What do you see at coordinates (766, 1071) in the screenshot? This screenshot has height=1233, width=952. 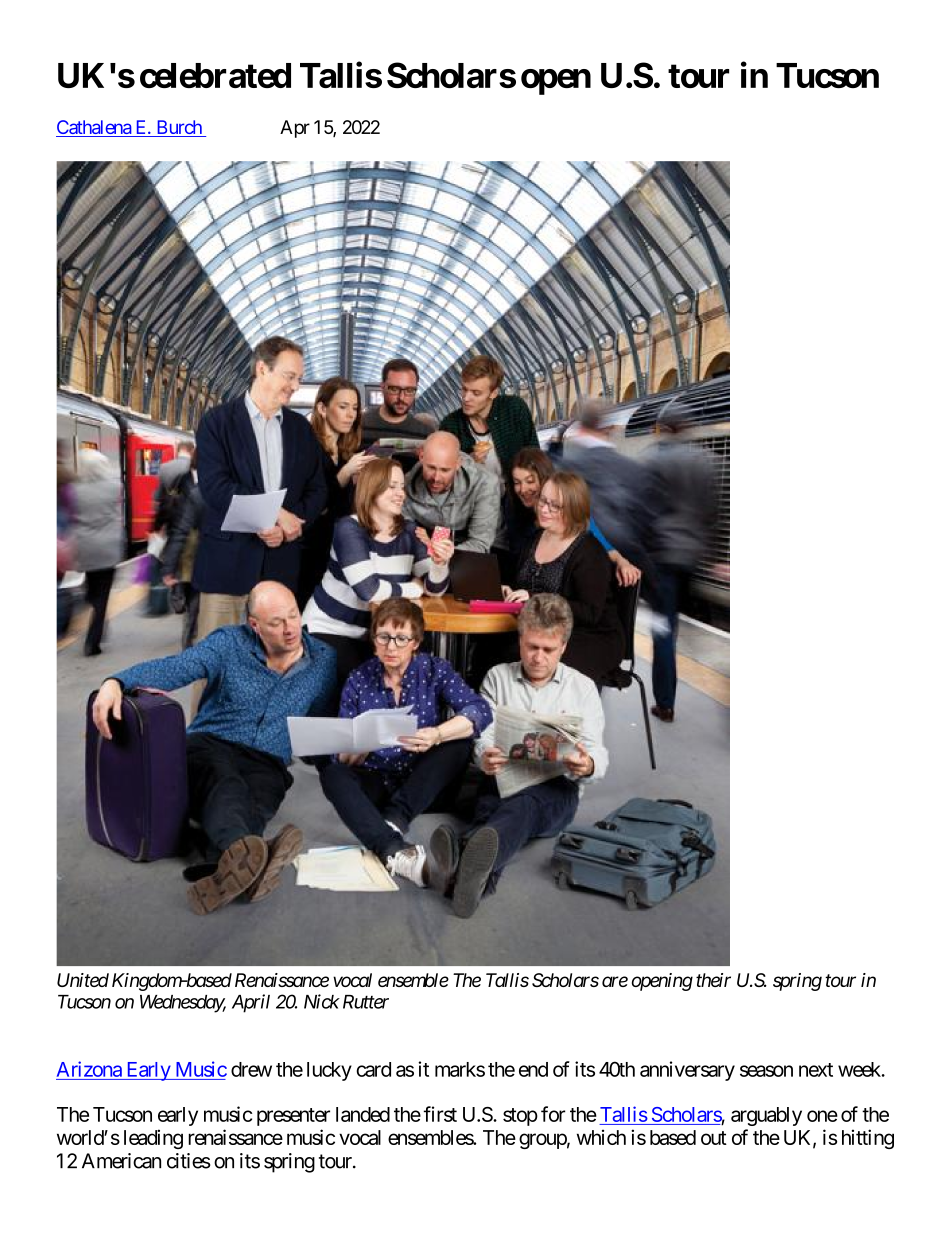 I see `season` at bounding box center [766, 1071].
